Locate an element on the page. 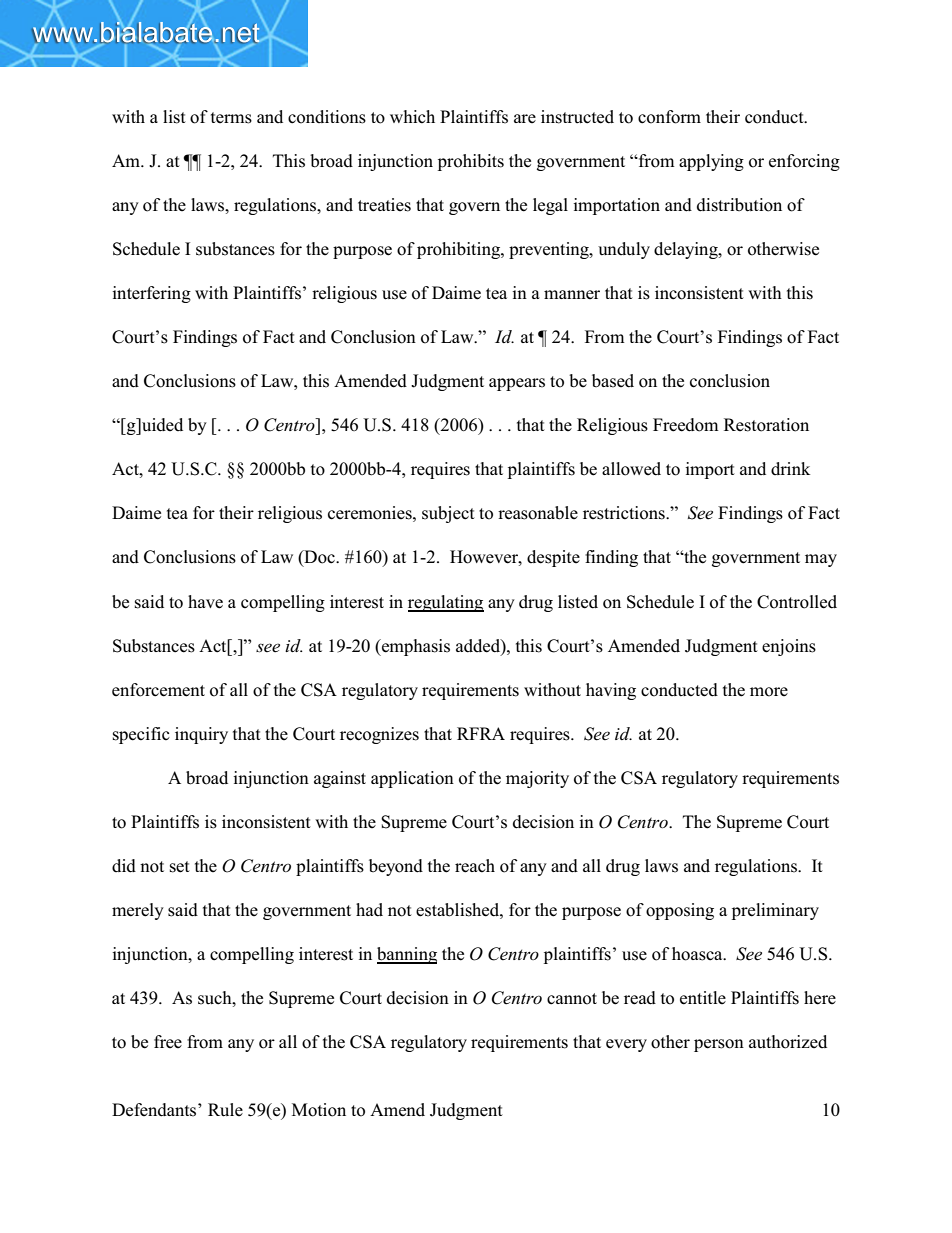 The height and width of the image is (1233, 952). Rule is located at coordinates (225, 1110).
